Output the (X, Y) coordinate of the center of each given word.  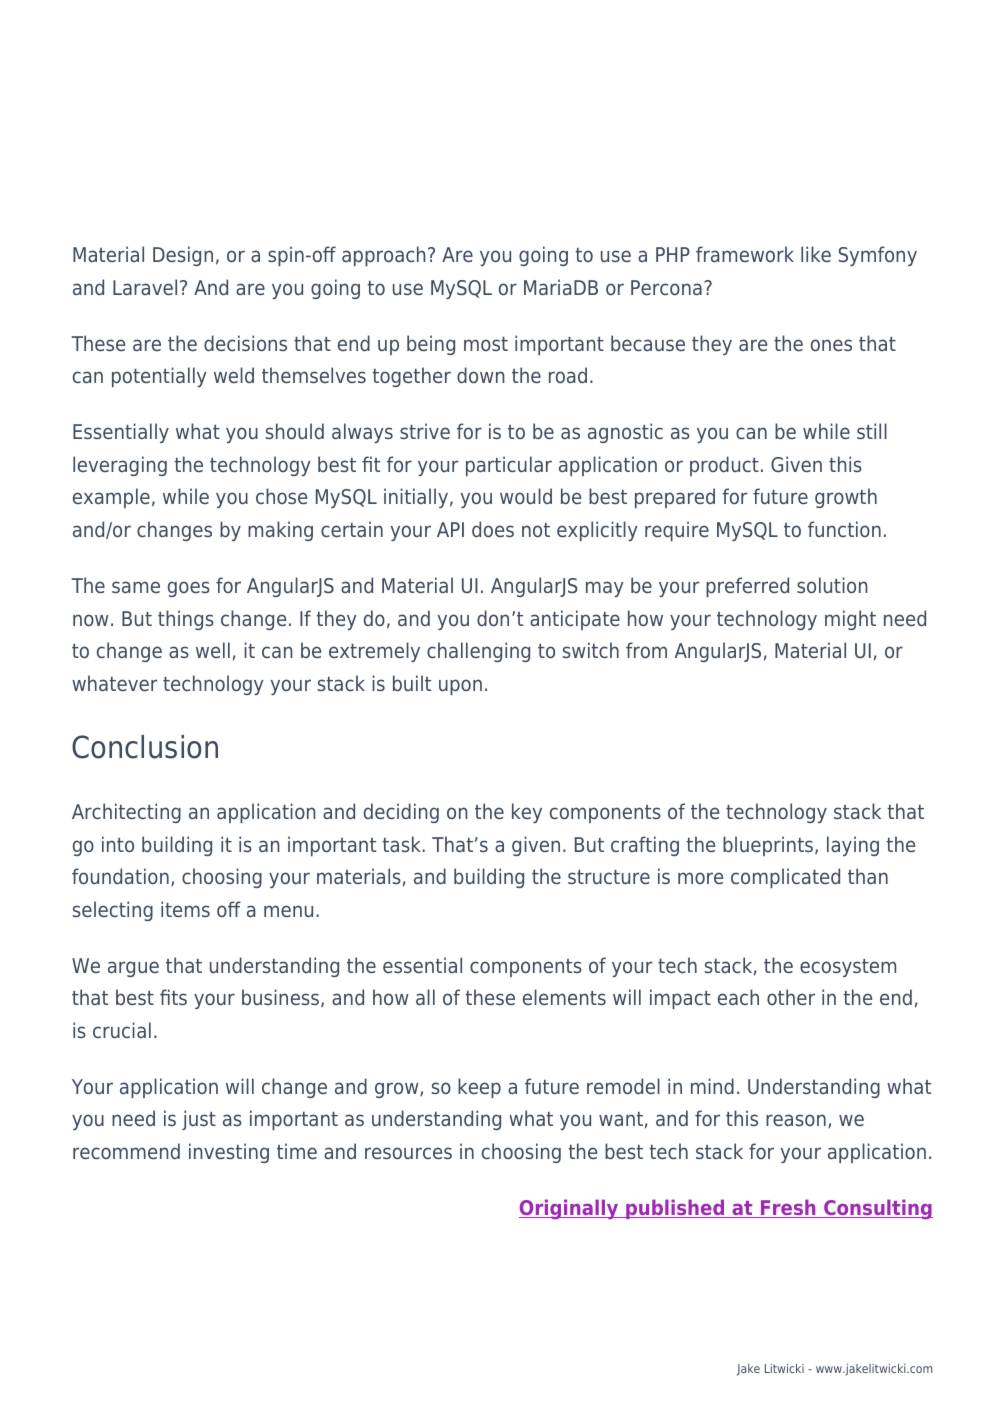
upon (460, 687)
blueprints (768, 846)
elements (564, 997)
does (493, 529)
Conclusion (145, 747)
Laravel (145, 287)
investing (229, 1153)
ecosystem (848, 968)
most (486, 344)
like (816, 254)
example (111, 498)
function (844, 529)
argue (133, 969)
